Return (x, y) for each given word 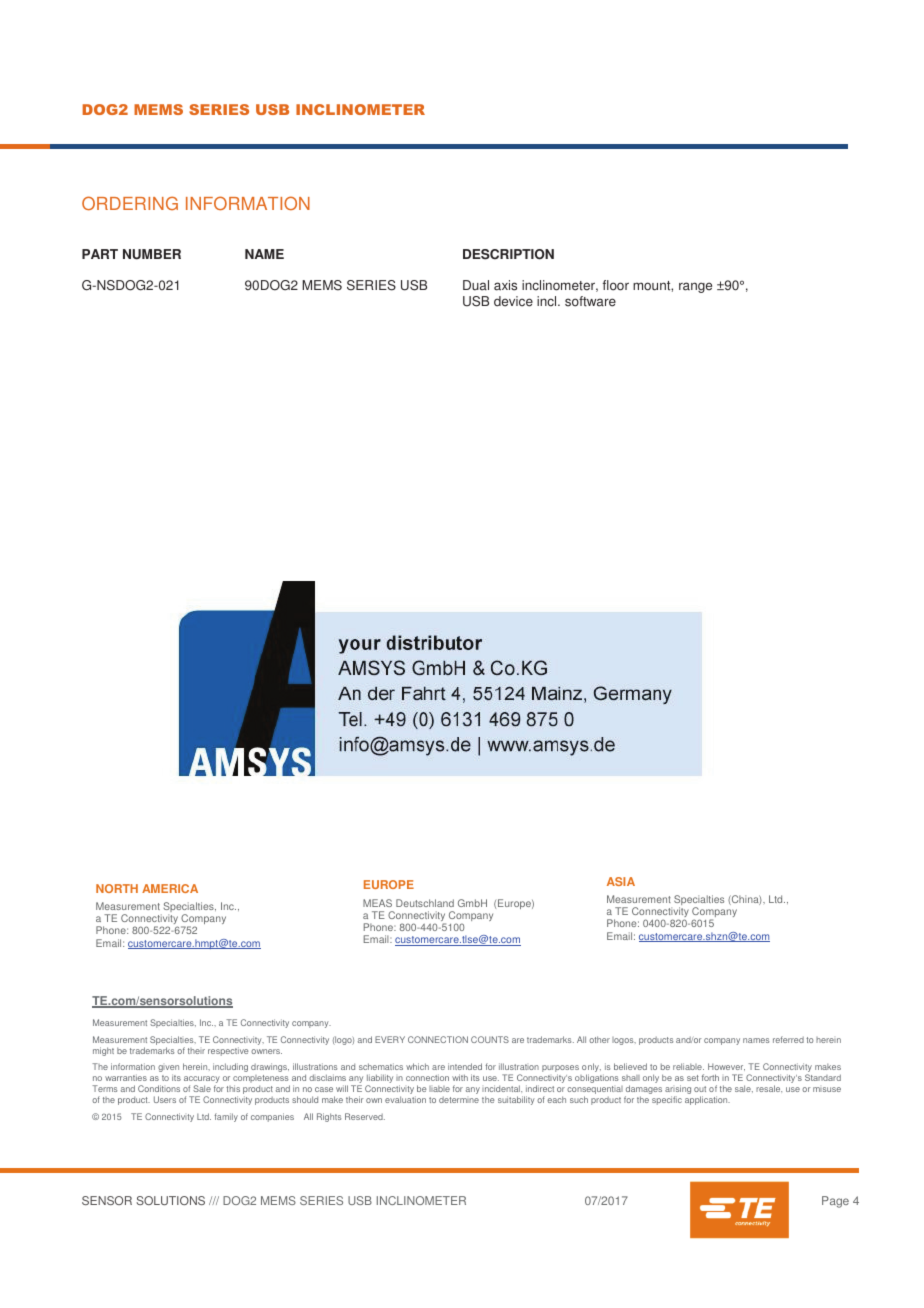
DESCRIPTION (508, 254)
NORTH (117, 888)
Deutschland (425, 903)
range (695, 287)
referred (788, 1039)
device (513, 301)
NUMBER (152, 254)
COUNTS (490, 1039)
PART (100, 254)
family (226, 1117)
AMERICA (170, 888)
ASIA (621, 881)
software (590, 301)
